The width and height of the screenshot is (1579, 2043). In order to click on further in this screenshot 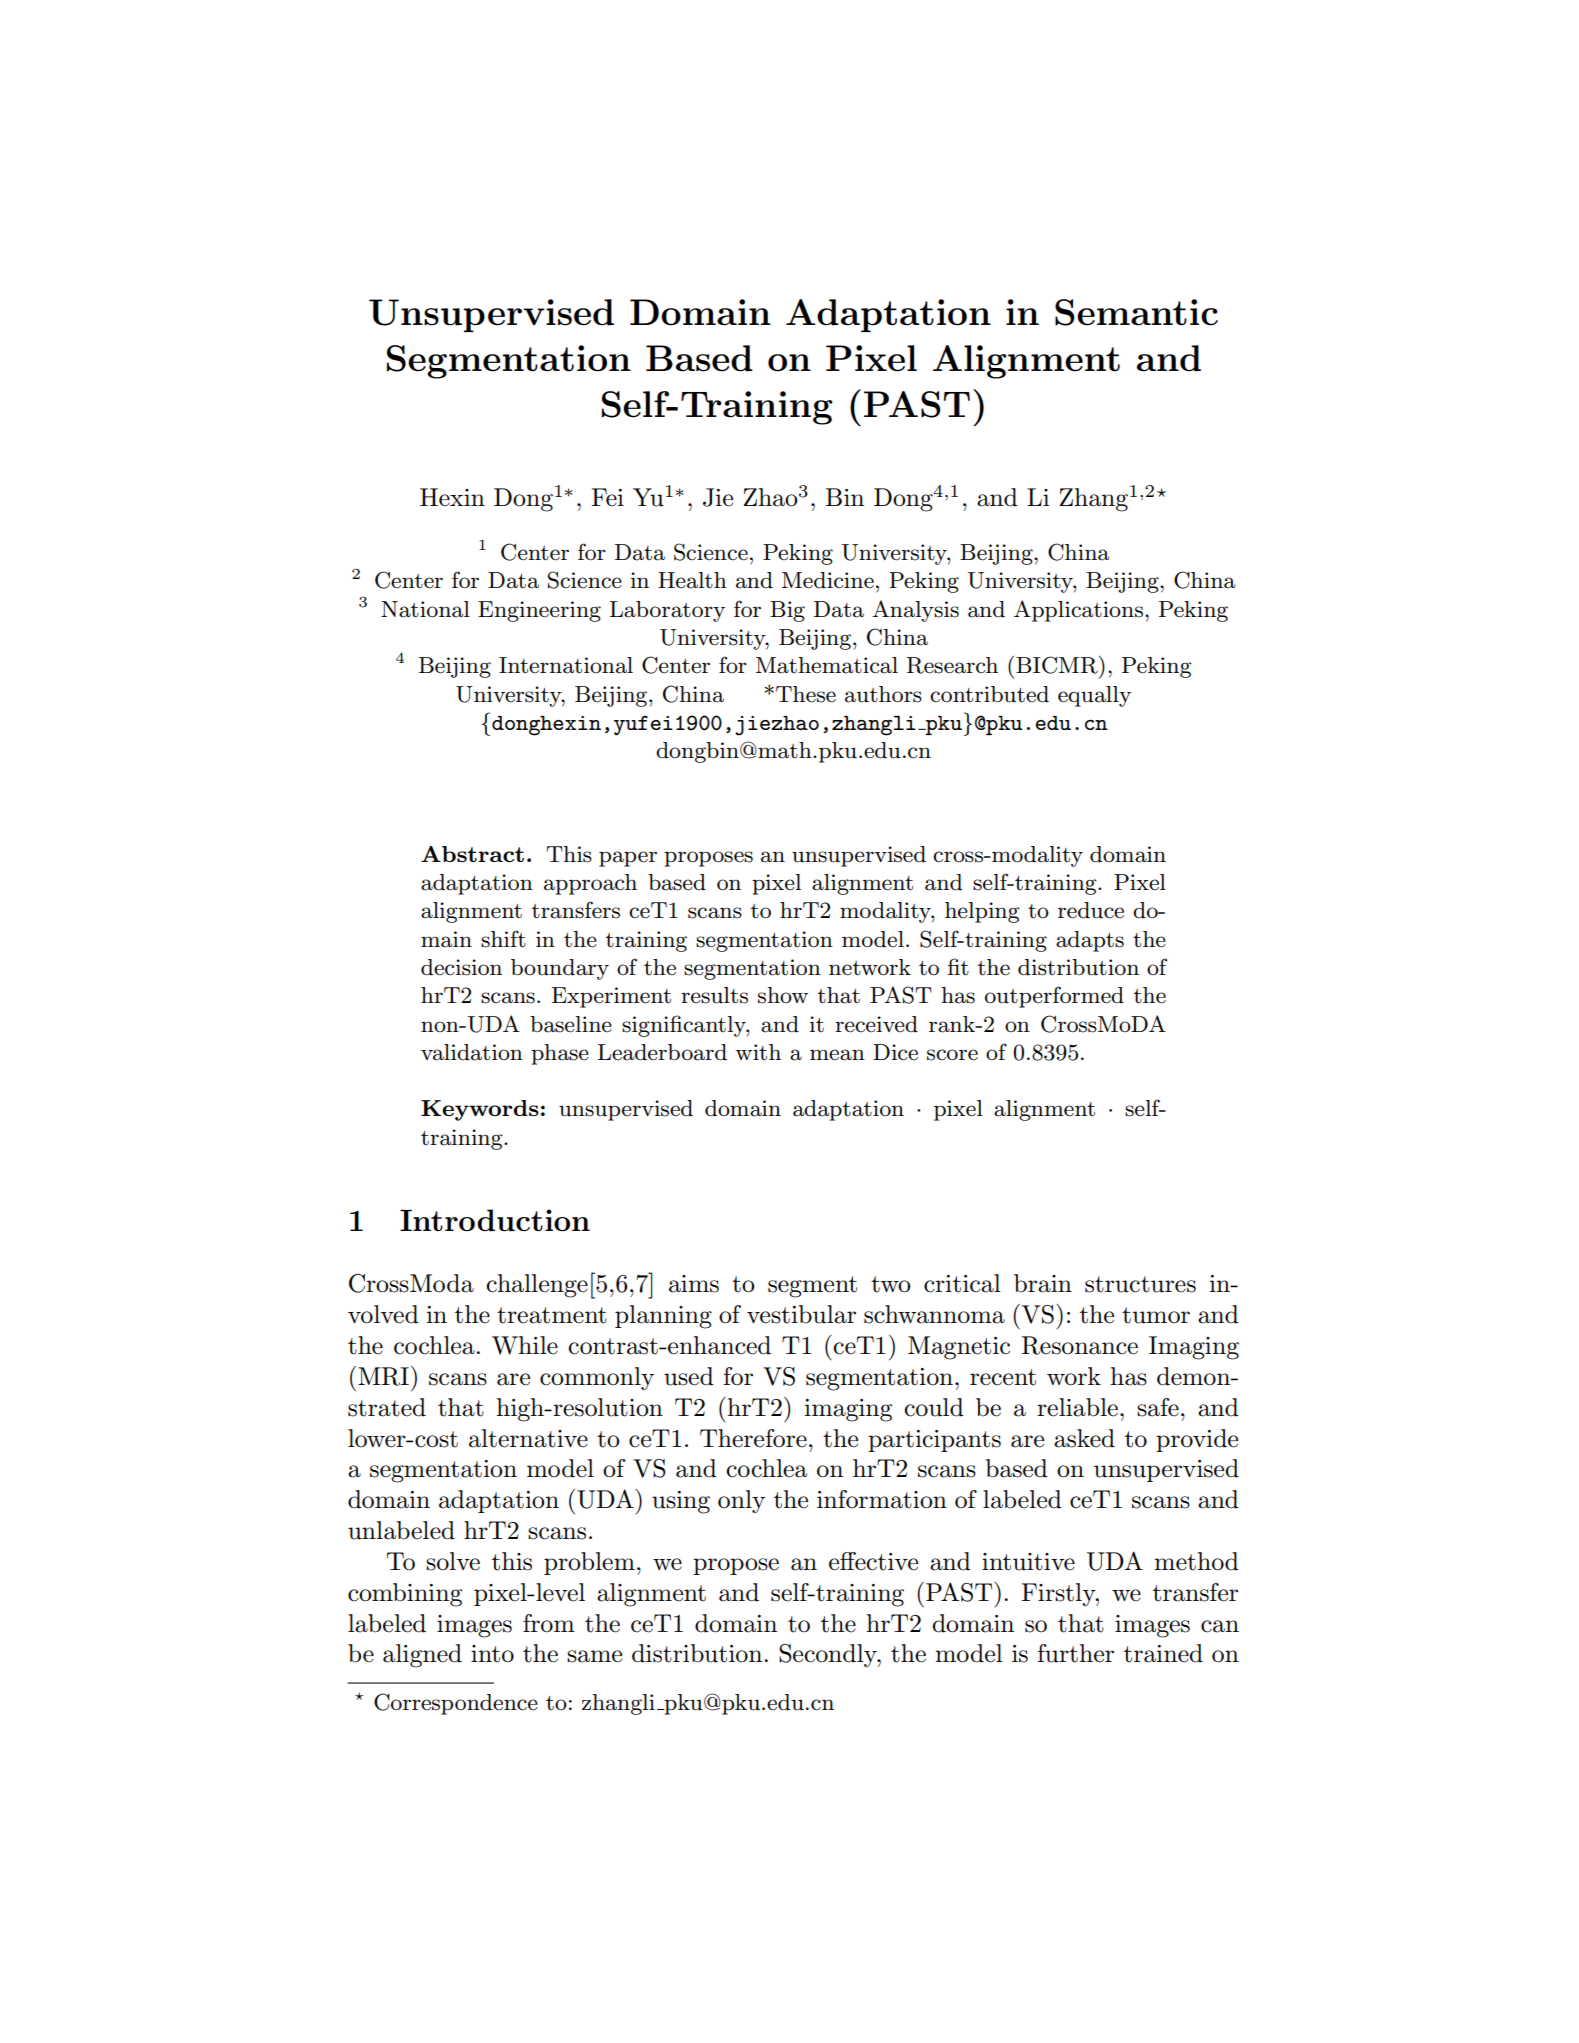, I will do `click(1076, 1653)`.
